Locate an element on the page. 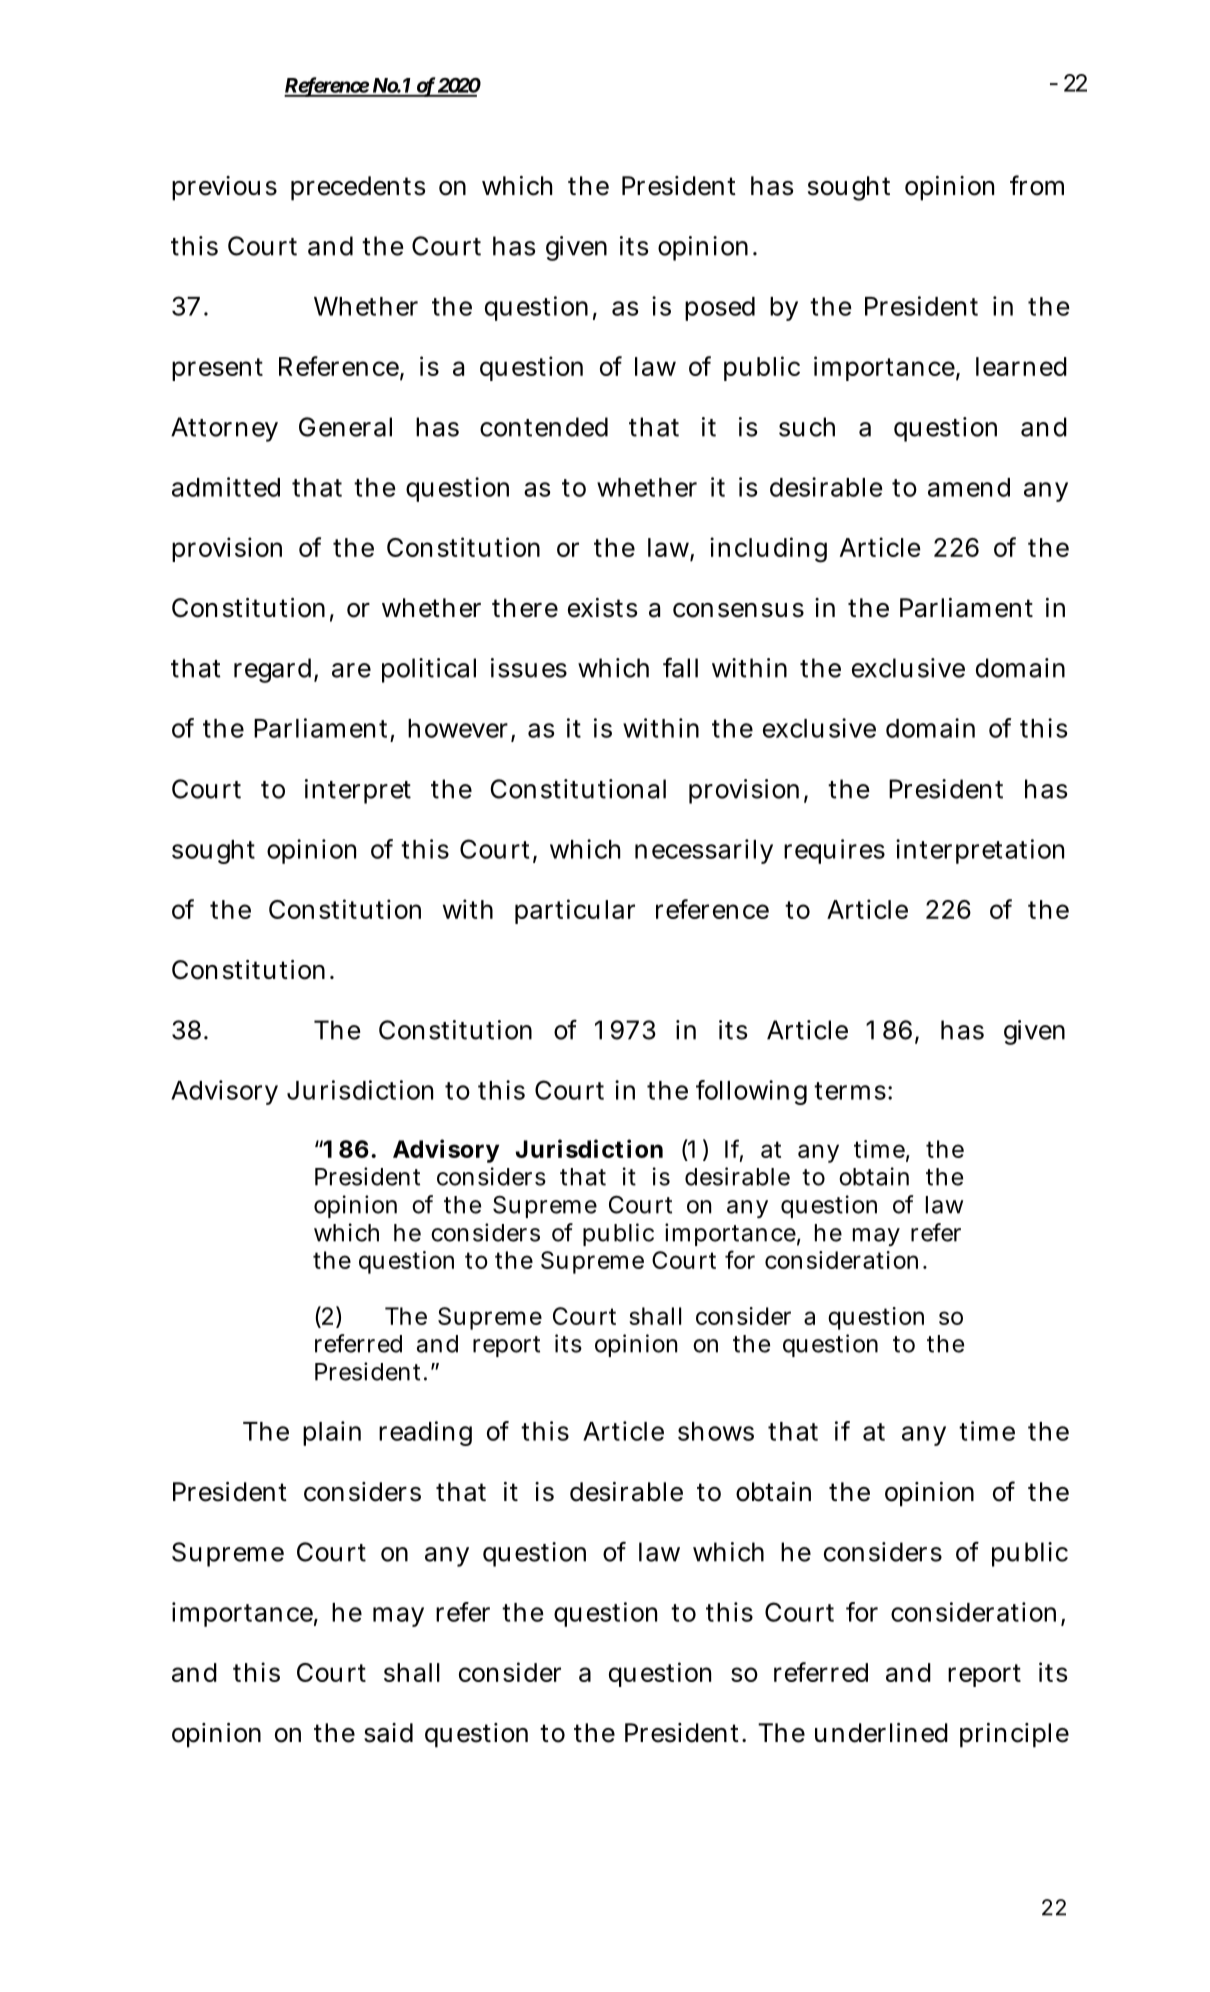  underlined is located at coordinates (881, 1733).
